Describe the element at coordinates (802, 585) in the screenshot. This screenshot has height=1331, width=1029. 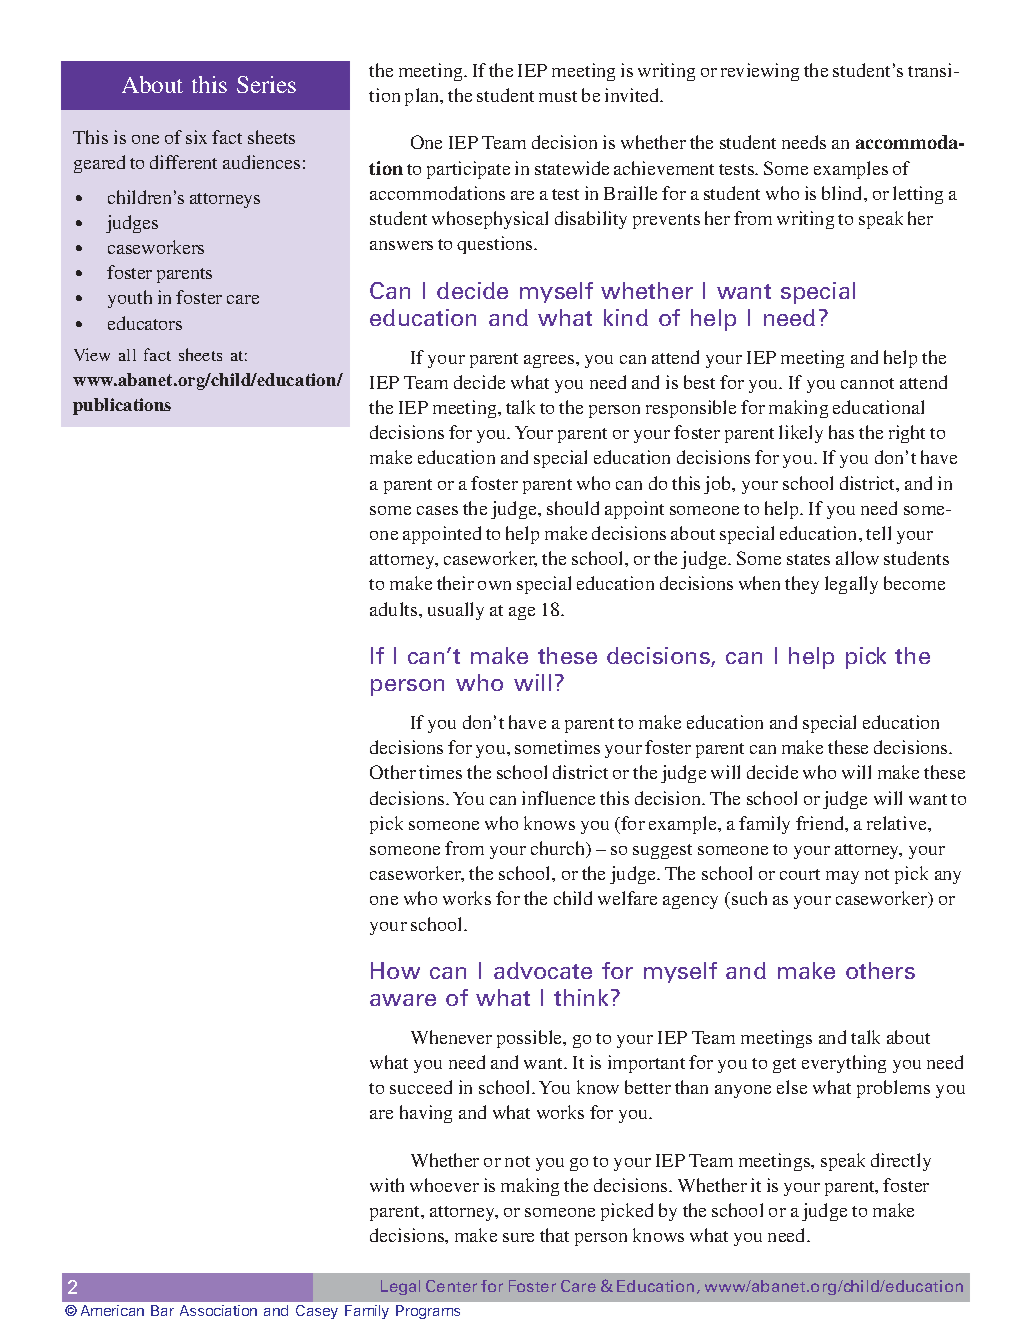
I see `they` at that location.
